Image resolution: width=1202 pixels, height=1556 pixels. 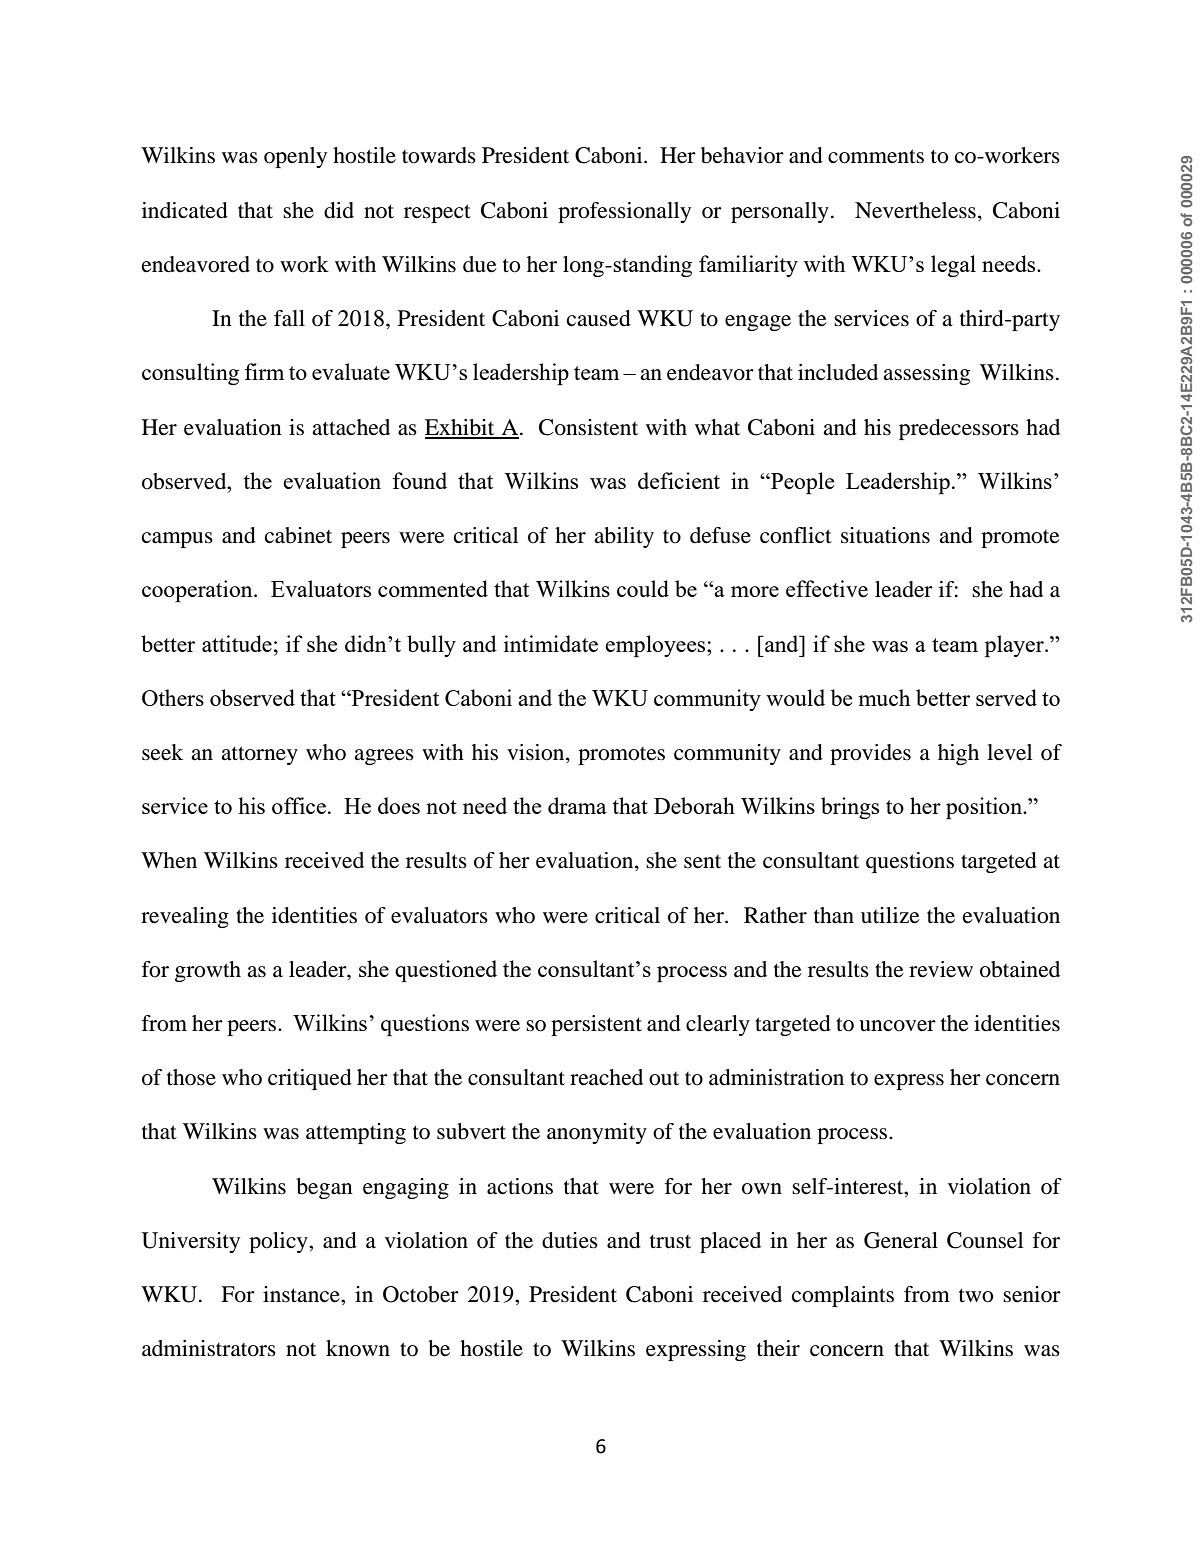 What do you see at coordinates (624, 212) in the document?
I see `professionally` at bounding box center [624, 212].
